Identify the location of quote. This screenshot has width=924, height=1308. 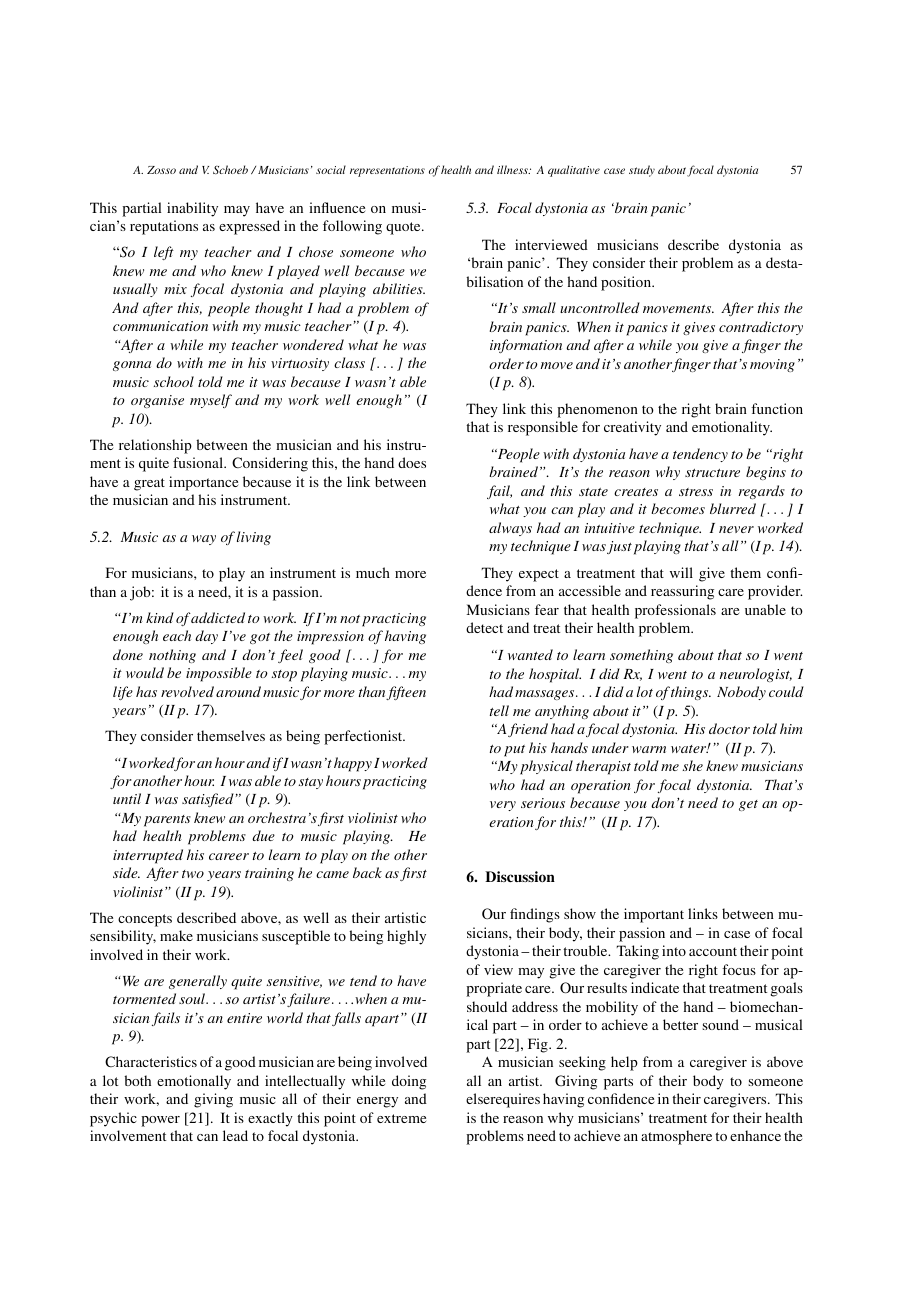
(404, 228).
